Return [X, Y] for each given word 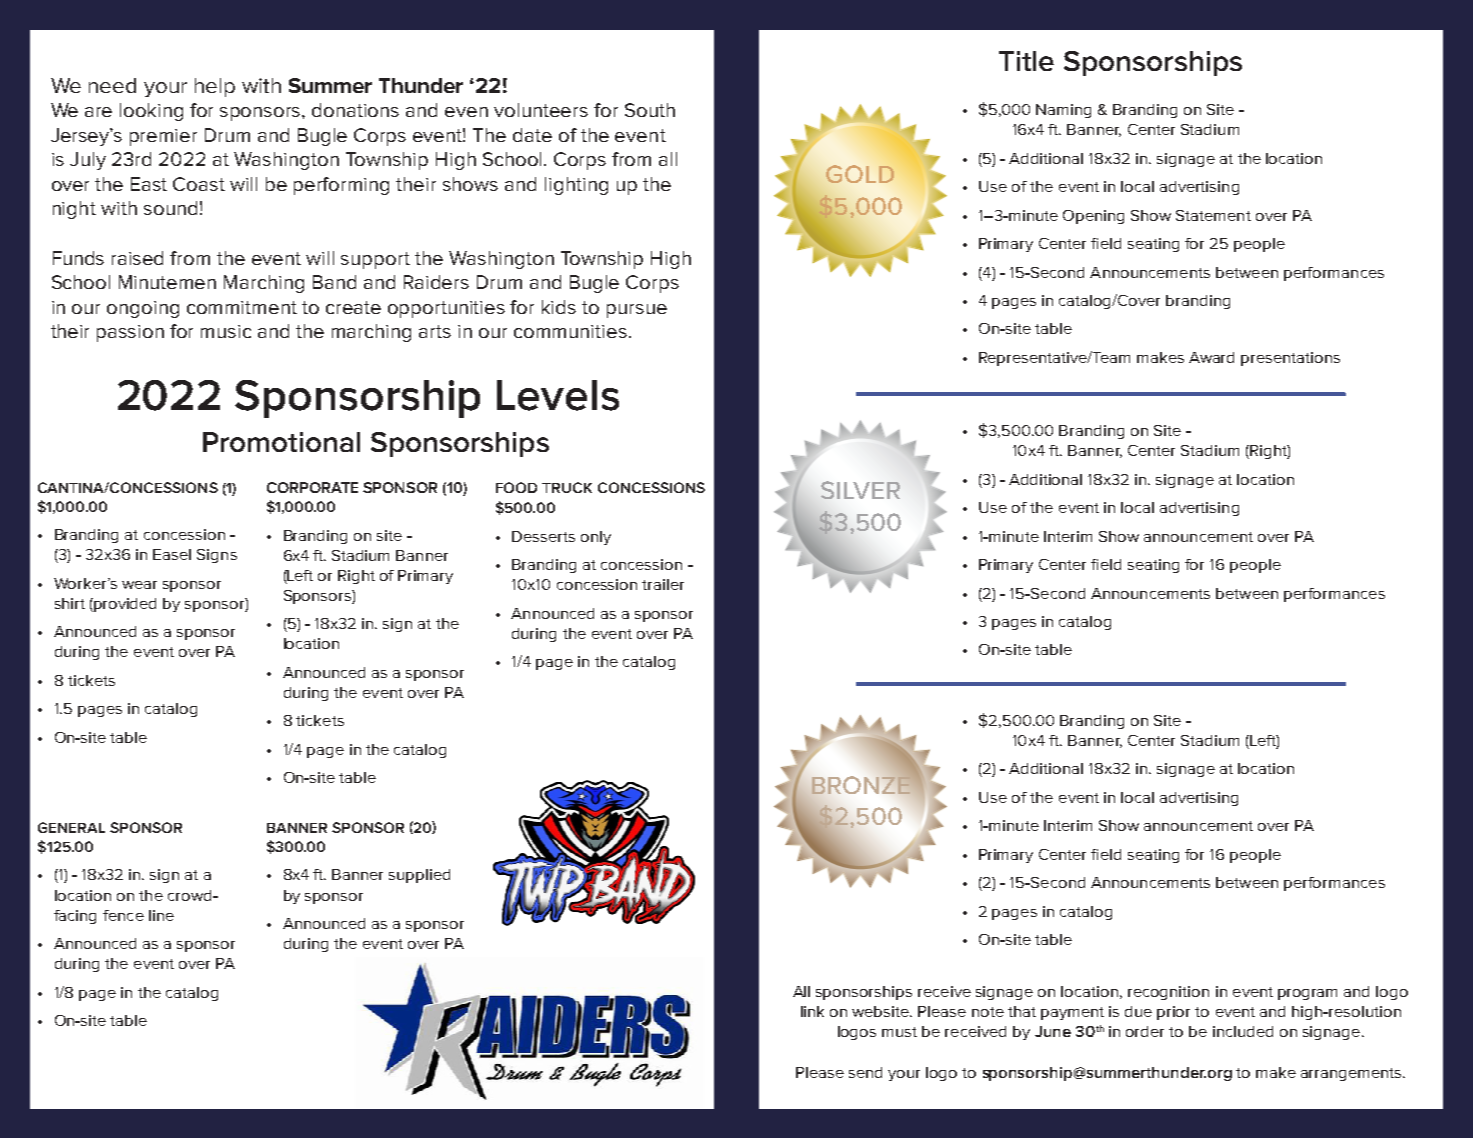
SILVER [860, 490]
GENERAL [71, 827]
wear [139, 585]
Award [1211, 357]
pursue [637, 311]
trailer [663, 584]
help [215, 87]
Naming [1063, 111]
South [650, 110]
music [226, 331]
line [161, 915]
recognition [1168, 993]
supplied [419, 876]
